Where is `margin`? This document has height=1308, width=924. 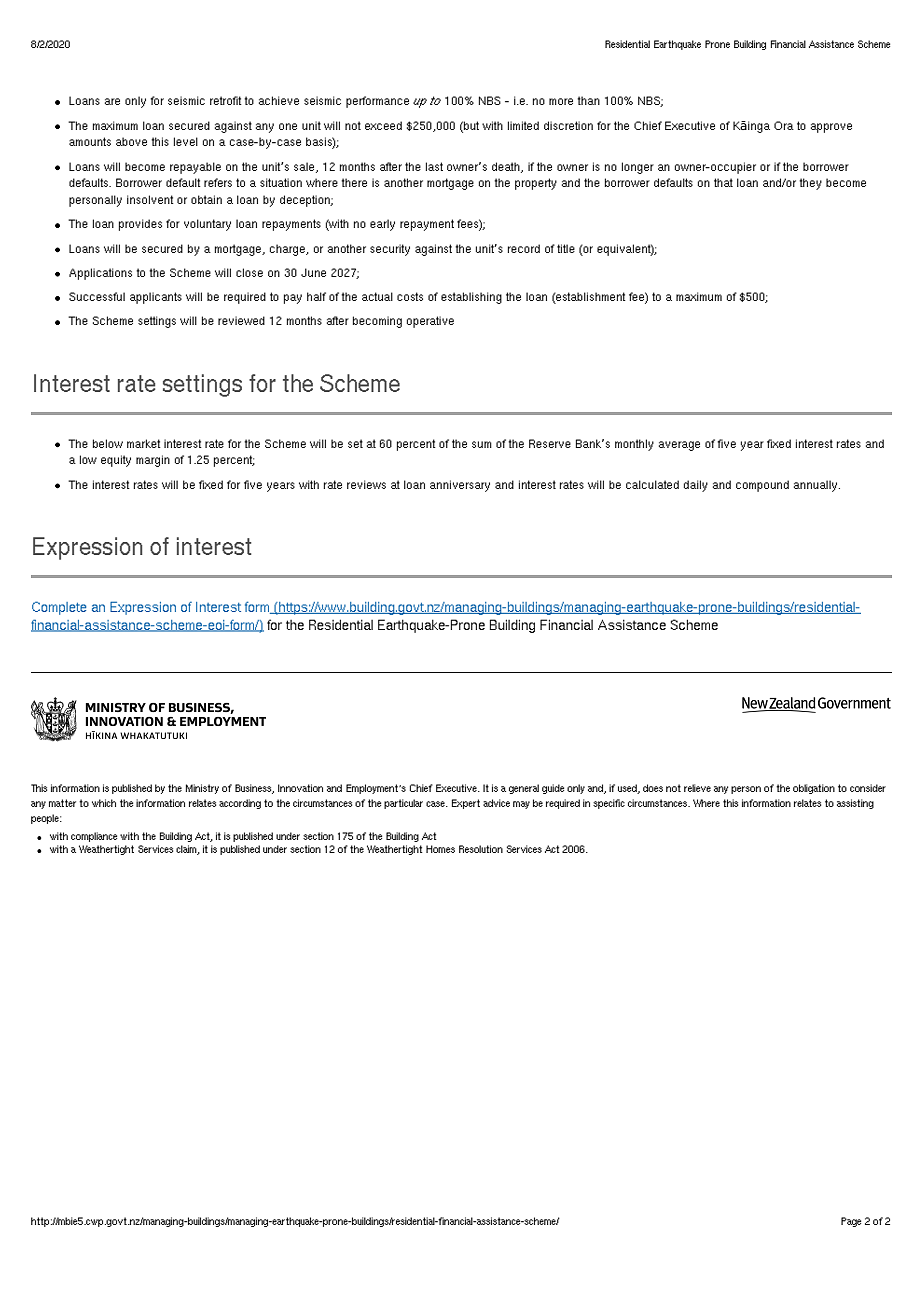 margin is located at coordinates (153, 461).
